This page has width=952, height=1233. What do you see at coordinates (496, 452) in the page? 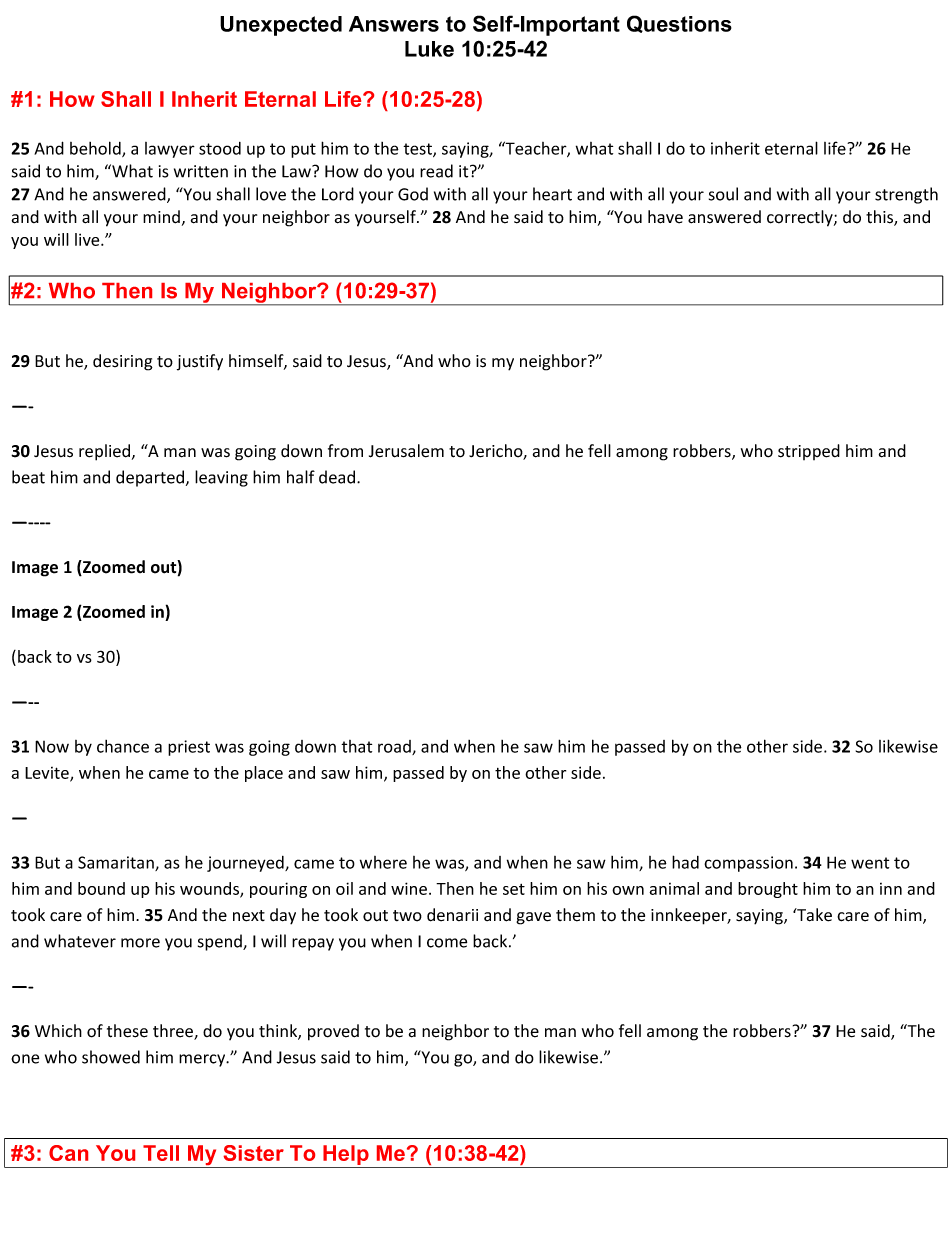
I see `Jericho` at bounding box center [496, 452].
